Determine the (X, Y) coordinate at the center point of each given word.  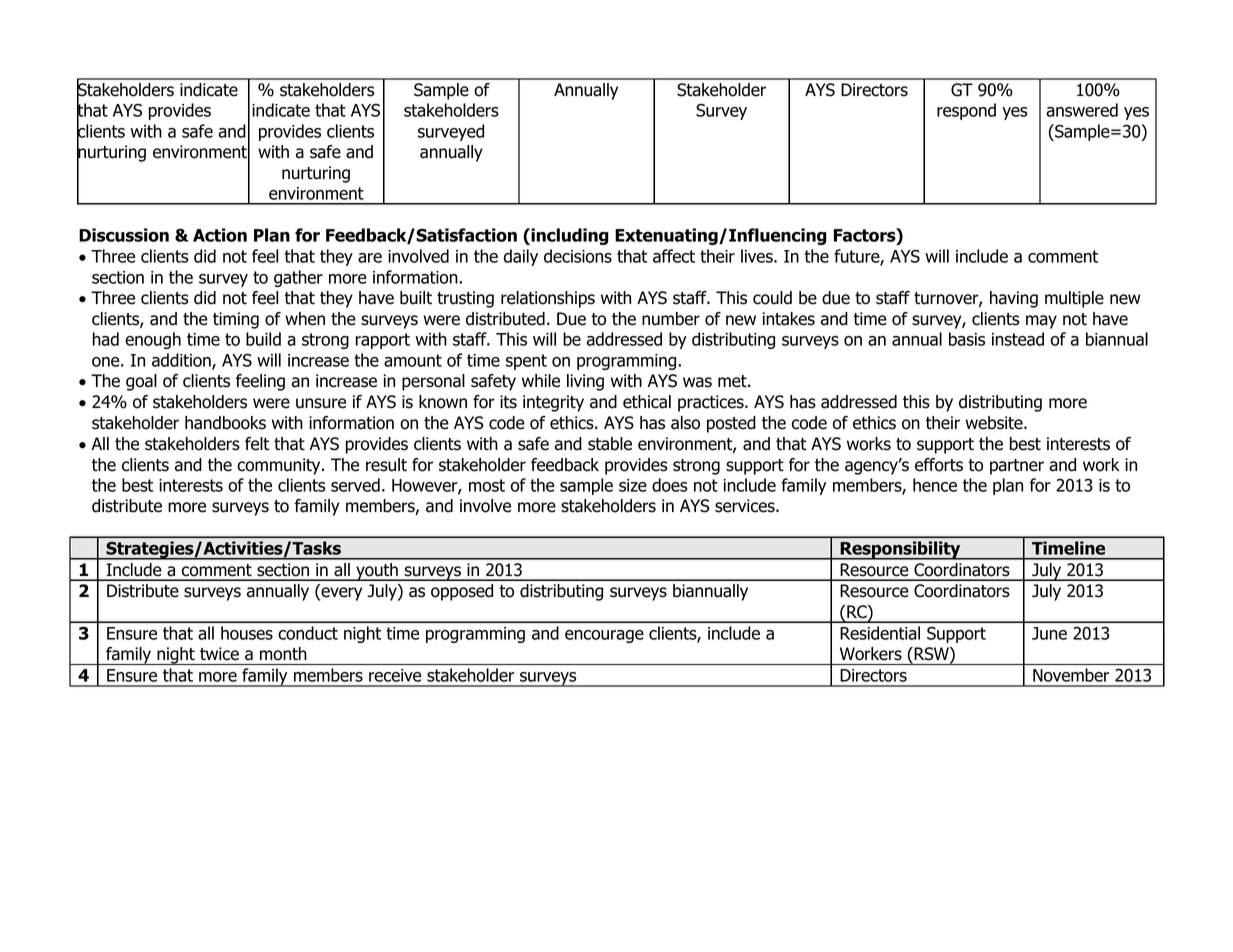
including (569, 236)
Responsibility (900, 550)
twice (219, 654)
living (585, 382)
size (633, 485)
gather (298, 278)
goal (141, 382)
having (1014, 299)
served (355, 485)
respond (966, 111)
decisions (578, 256)
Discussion (124, 235)
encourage (604, 636)
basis (967, 339)
